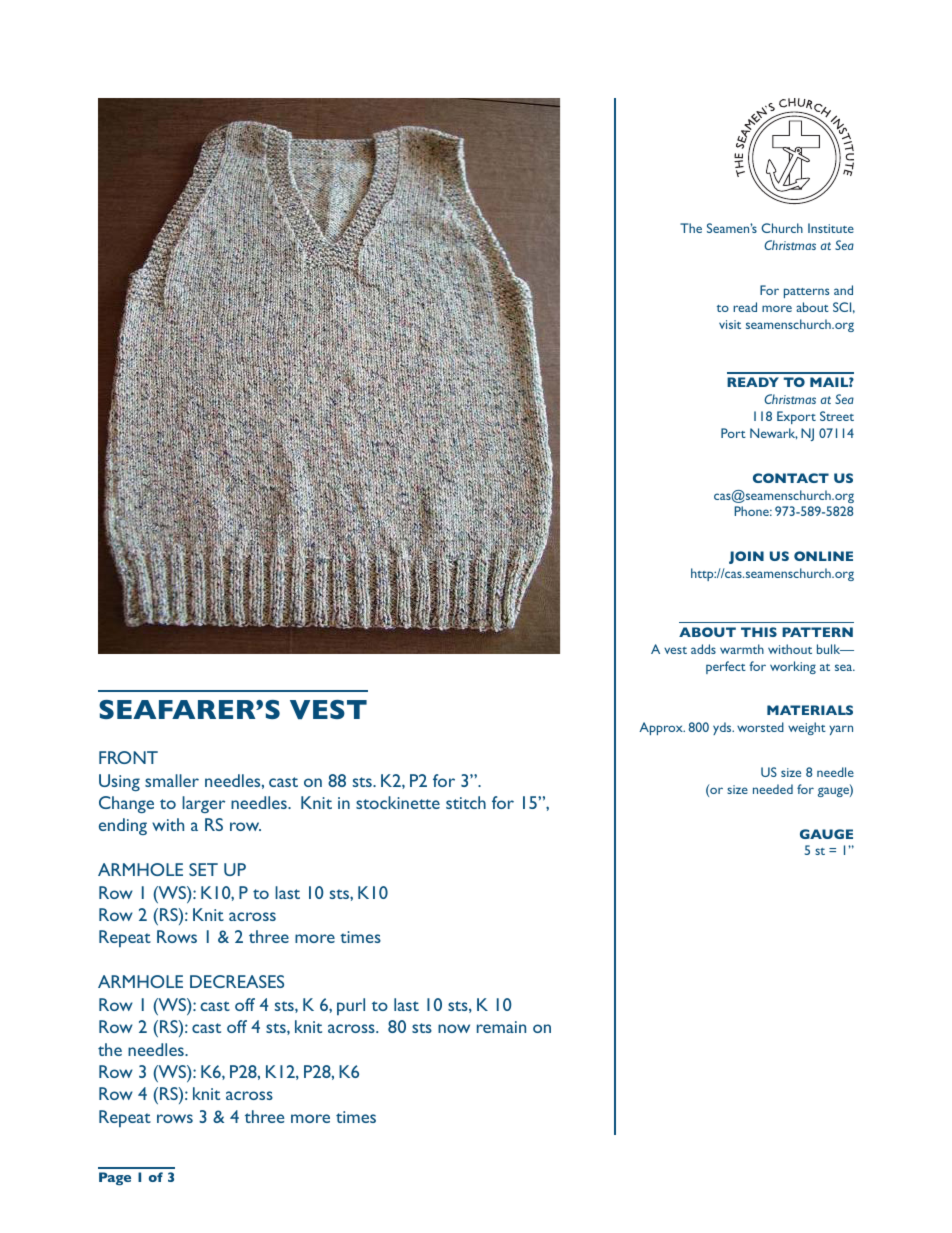  Describe the element at coordinates (466, 802) in the document. I see `stitch` at that location.
